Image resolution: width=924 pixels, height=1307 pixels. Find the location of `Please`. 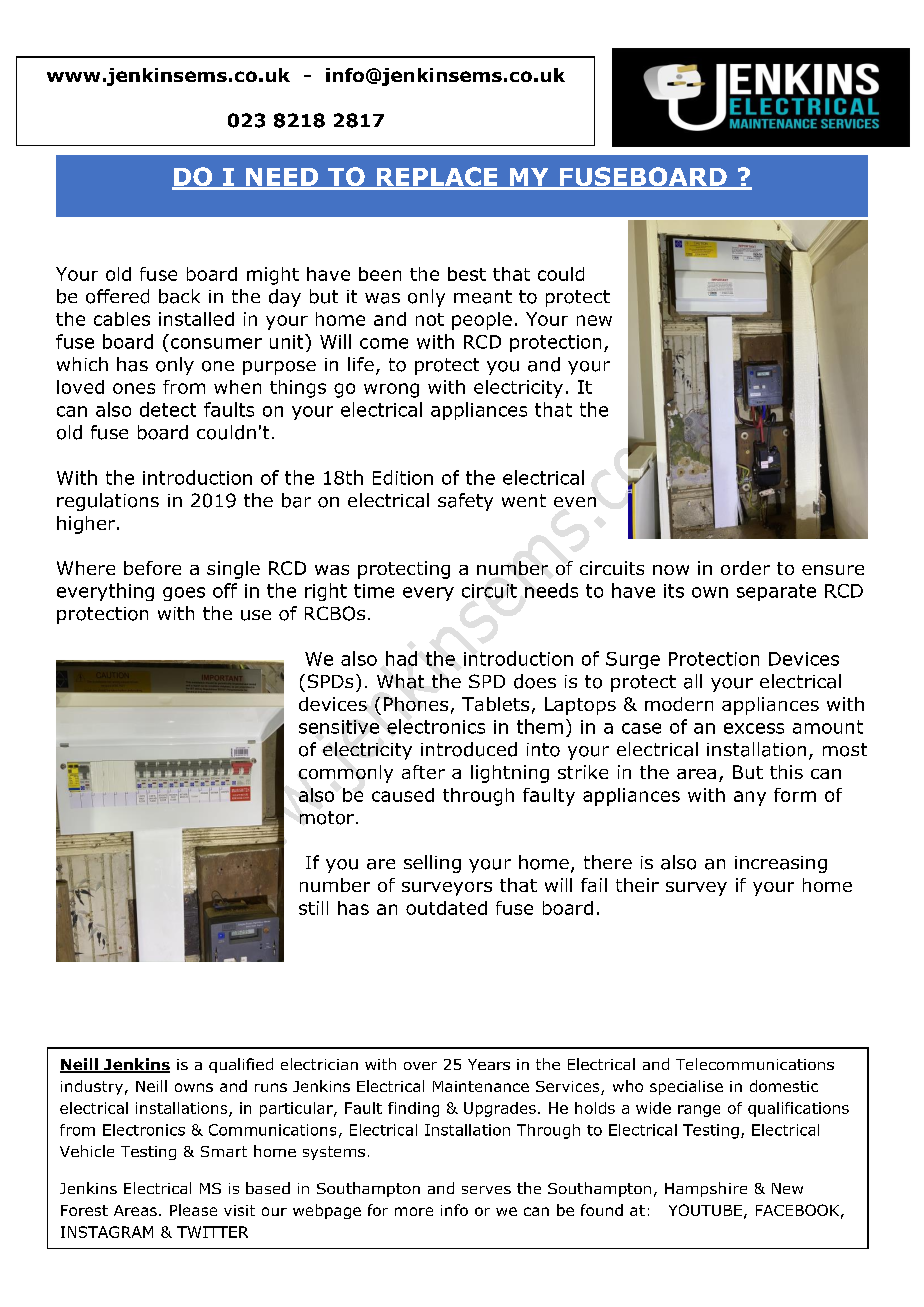

Please is located at coordinates (193, 1210).
